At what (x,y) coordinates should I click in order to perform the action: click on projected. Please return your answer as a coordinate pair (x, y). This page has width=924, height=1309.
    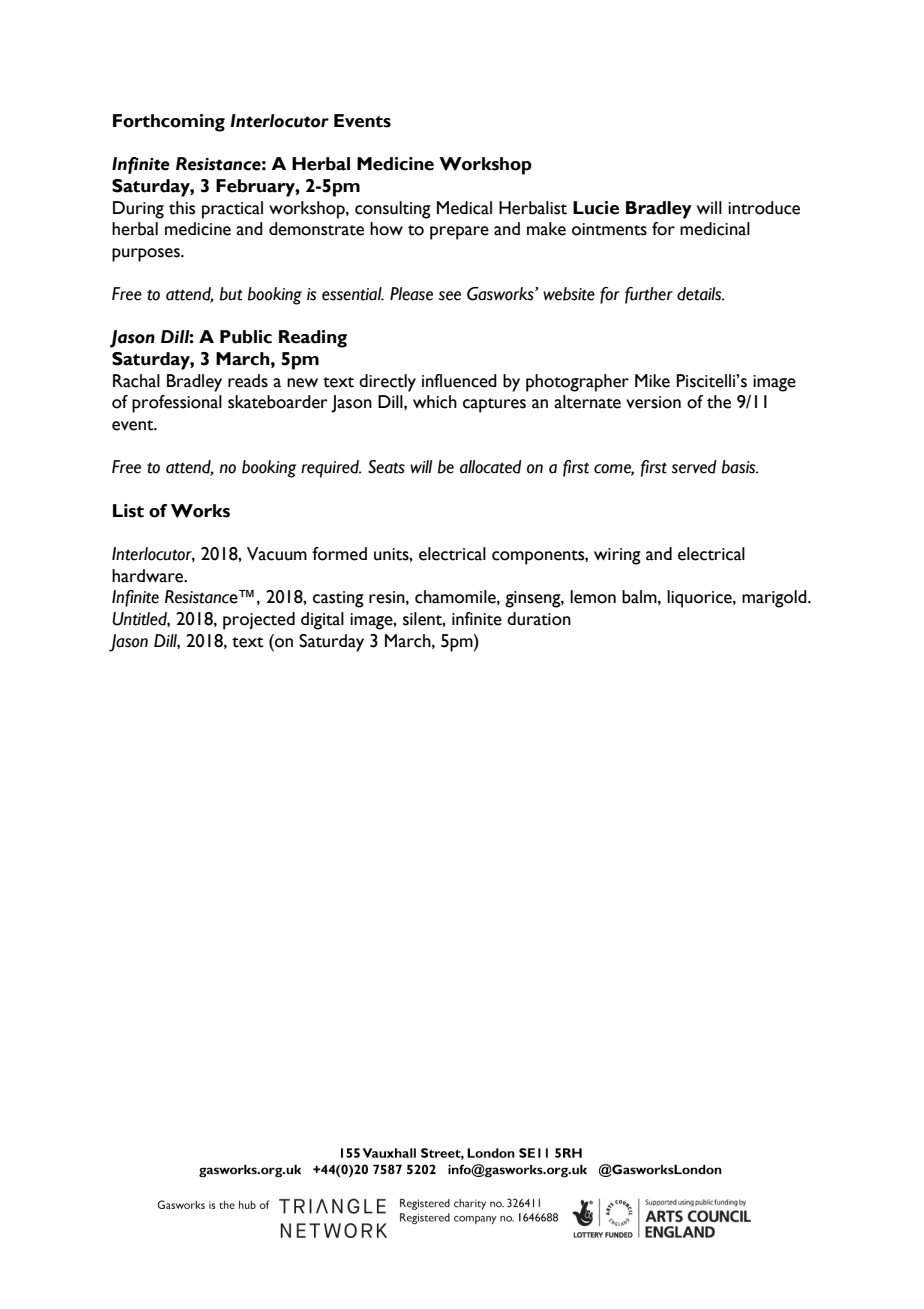
    Looking at the image, I should click on (259, 621).
